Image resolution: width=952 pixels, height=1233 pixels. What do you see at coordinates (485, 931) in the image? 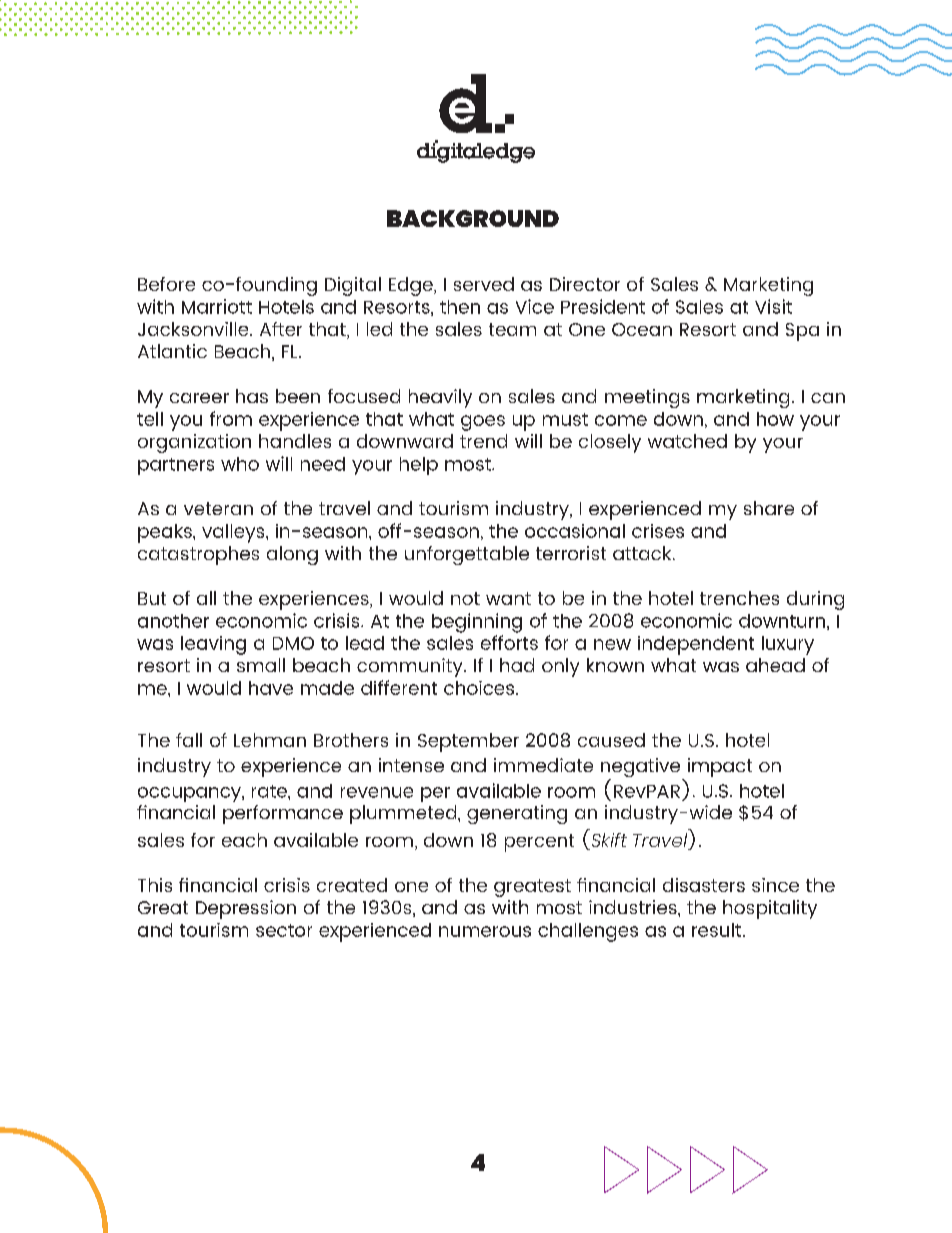
I see `numerous` at bounding box center [485, 931].
